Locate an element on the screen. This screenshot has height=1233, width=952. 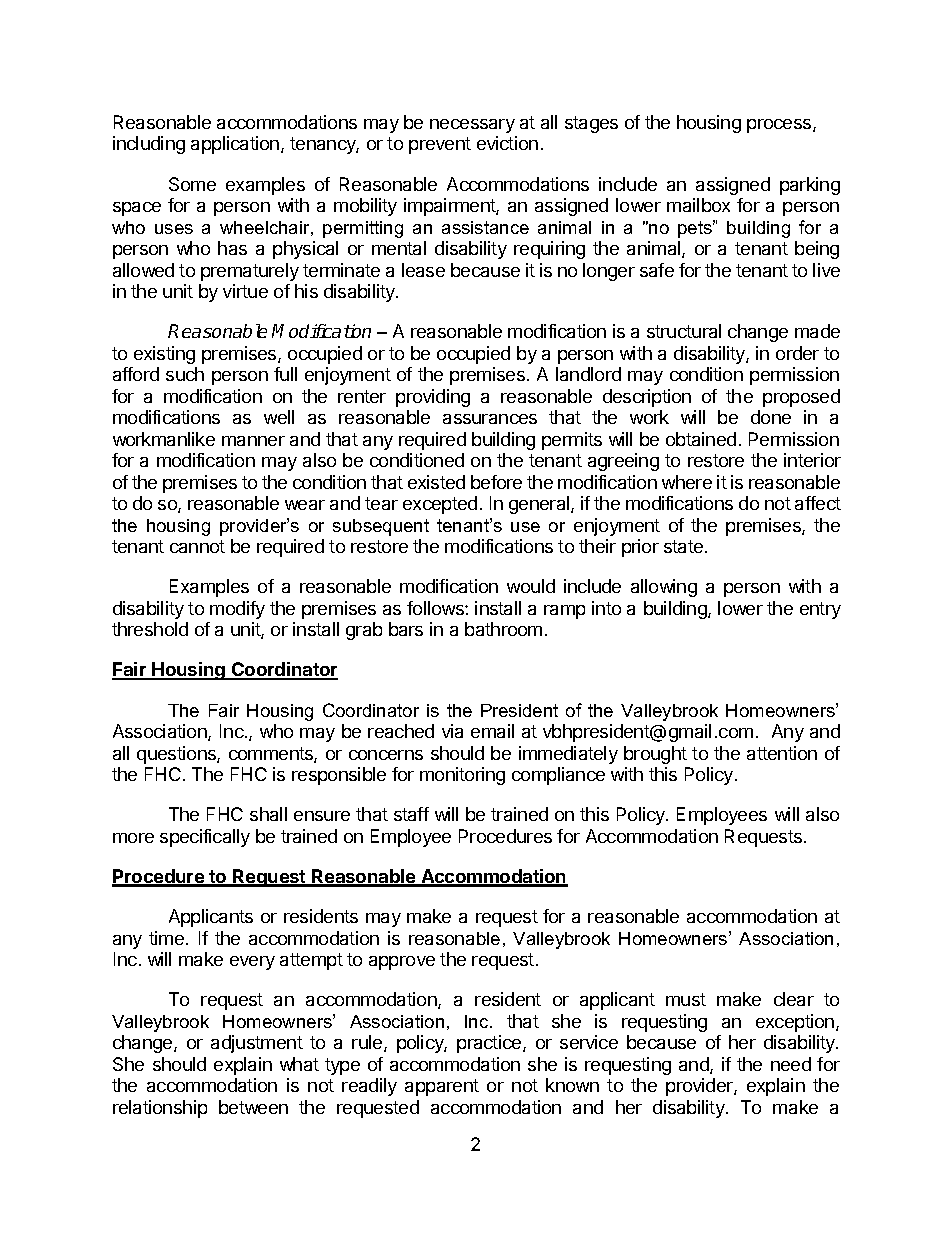
specifically is located at coordinates (205, 838).
